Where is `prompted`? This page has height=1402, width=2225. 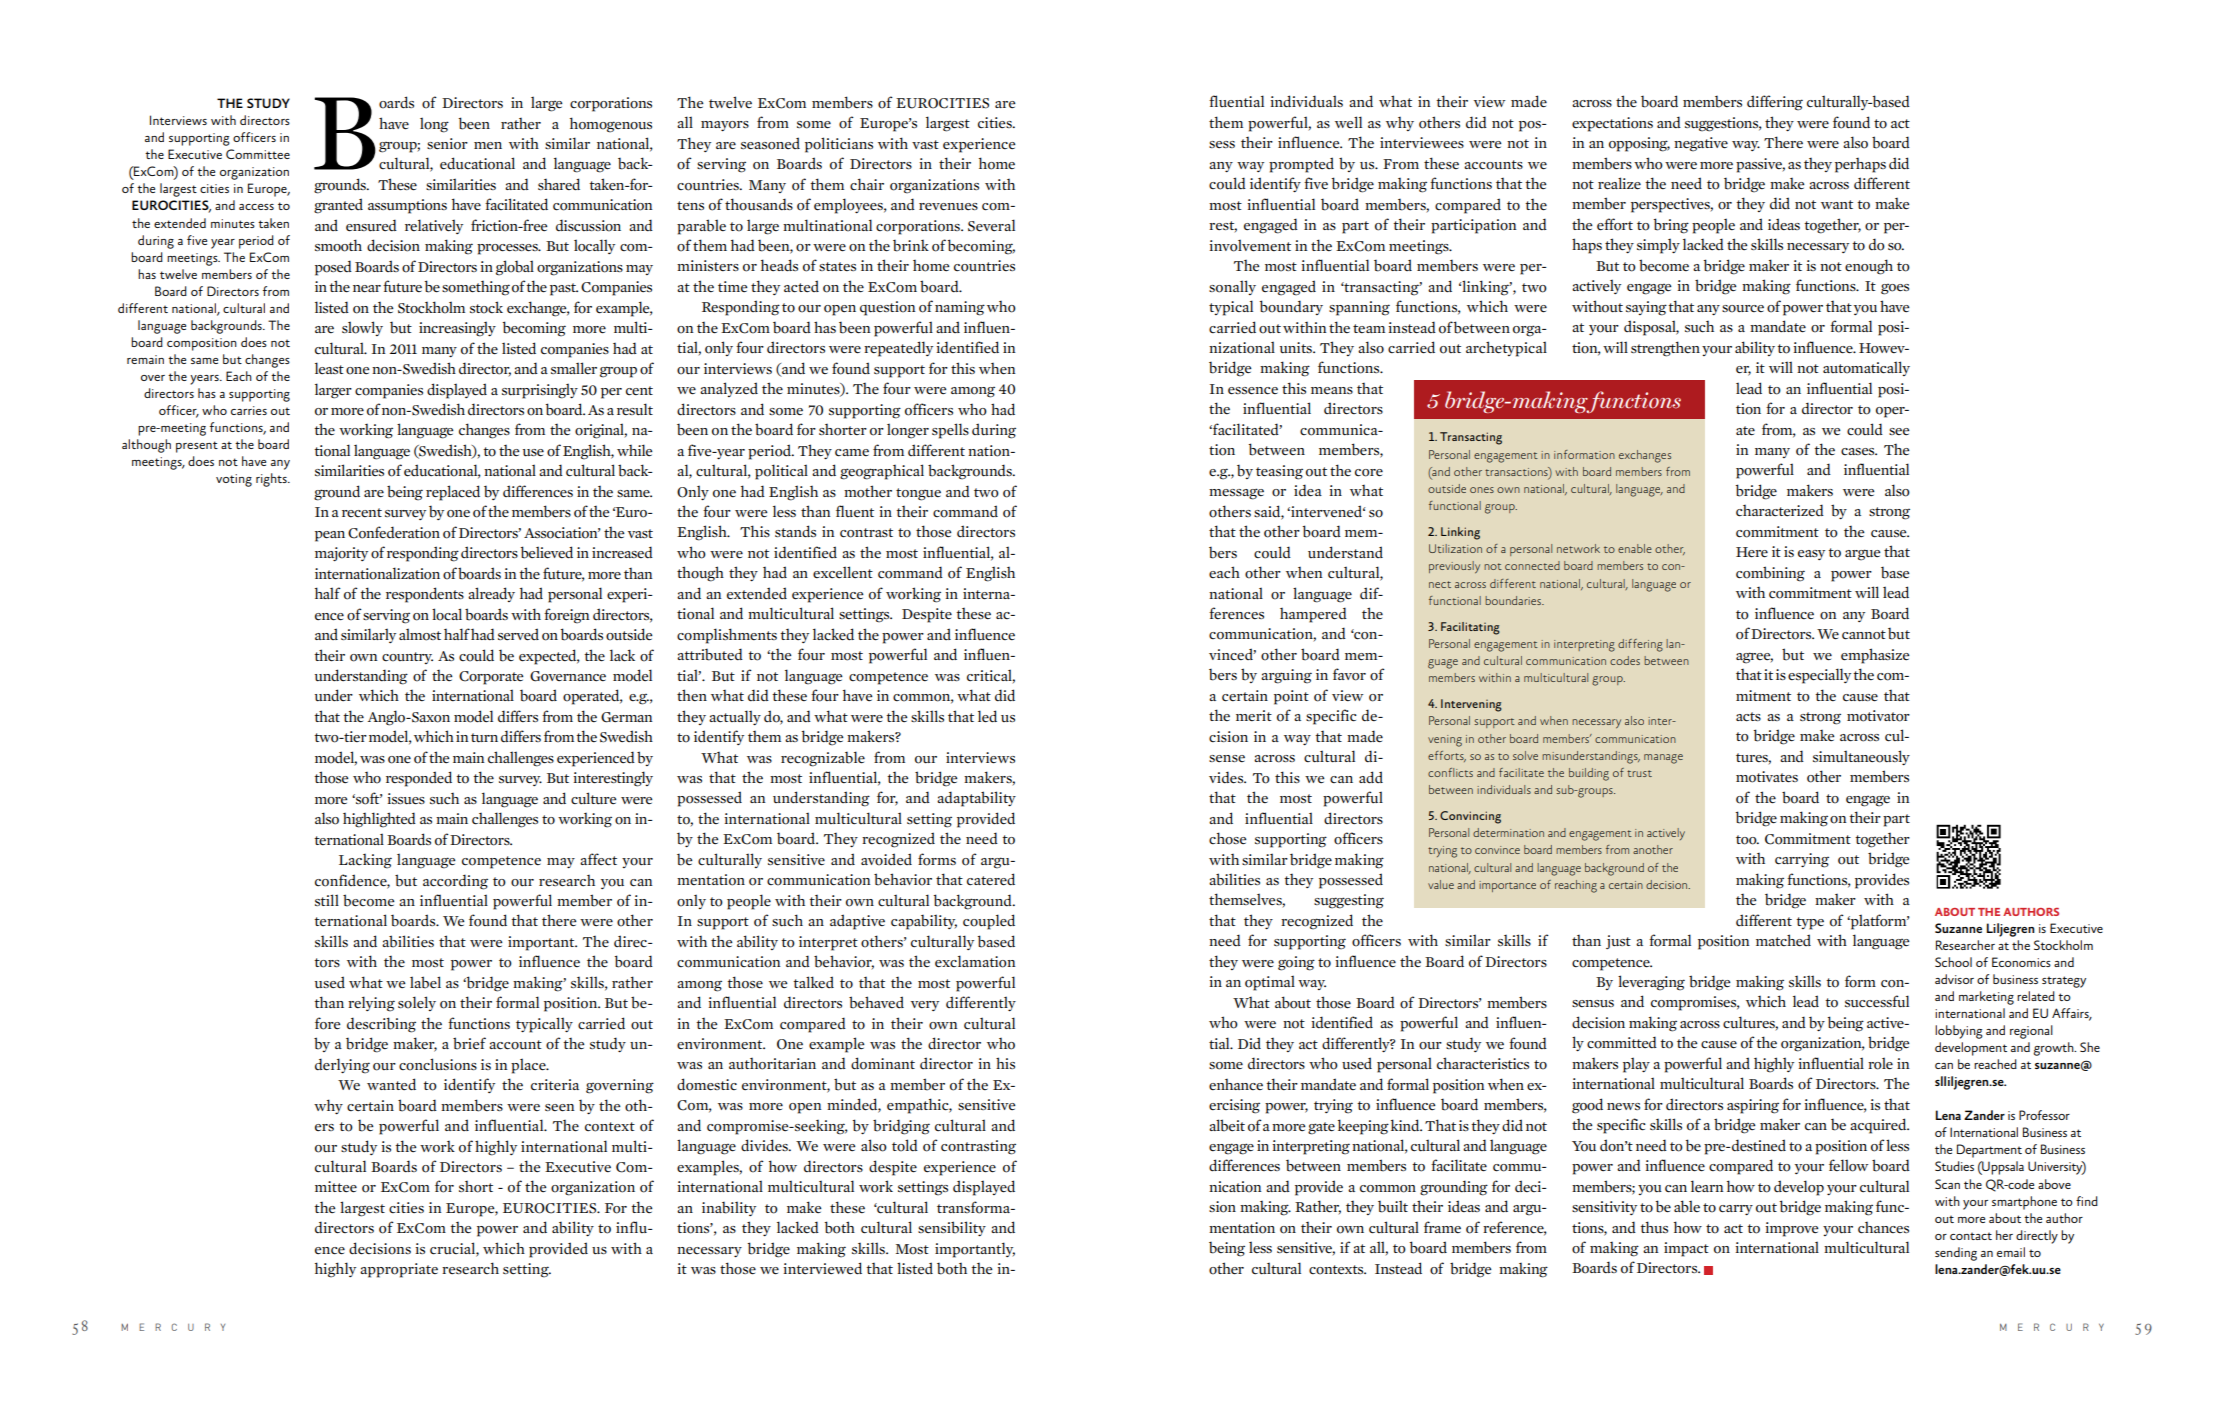 prompted is located at coordinates (1301, 165).
